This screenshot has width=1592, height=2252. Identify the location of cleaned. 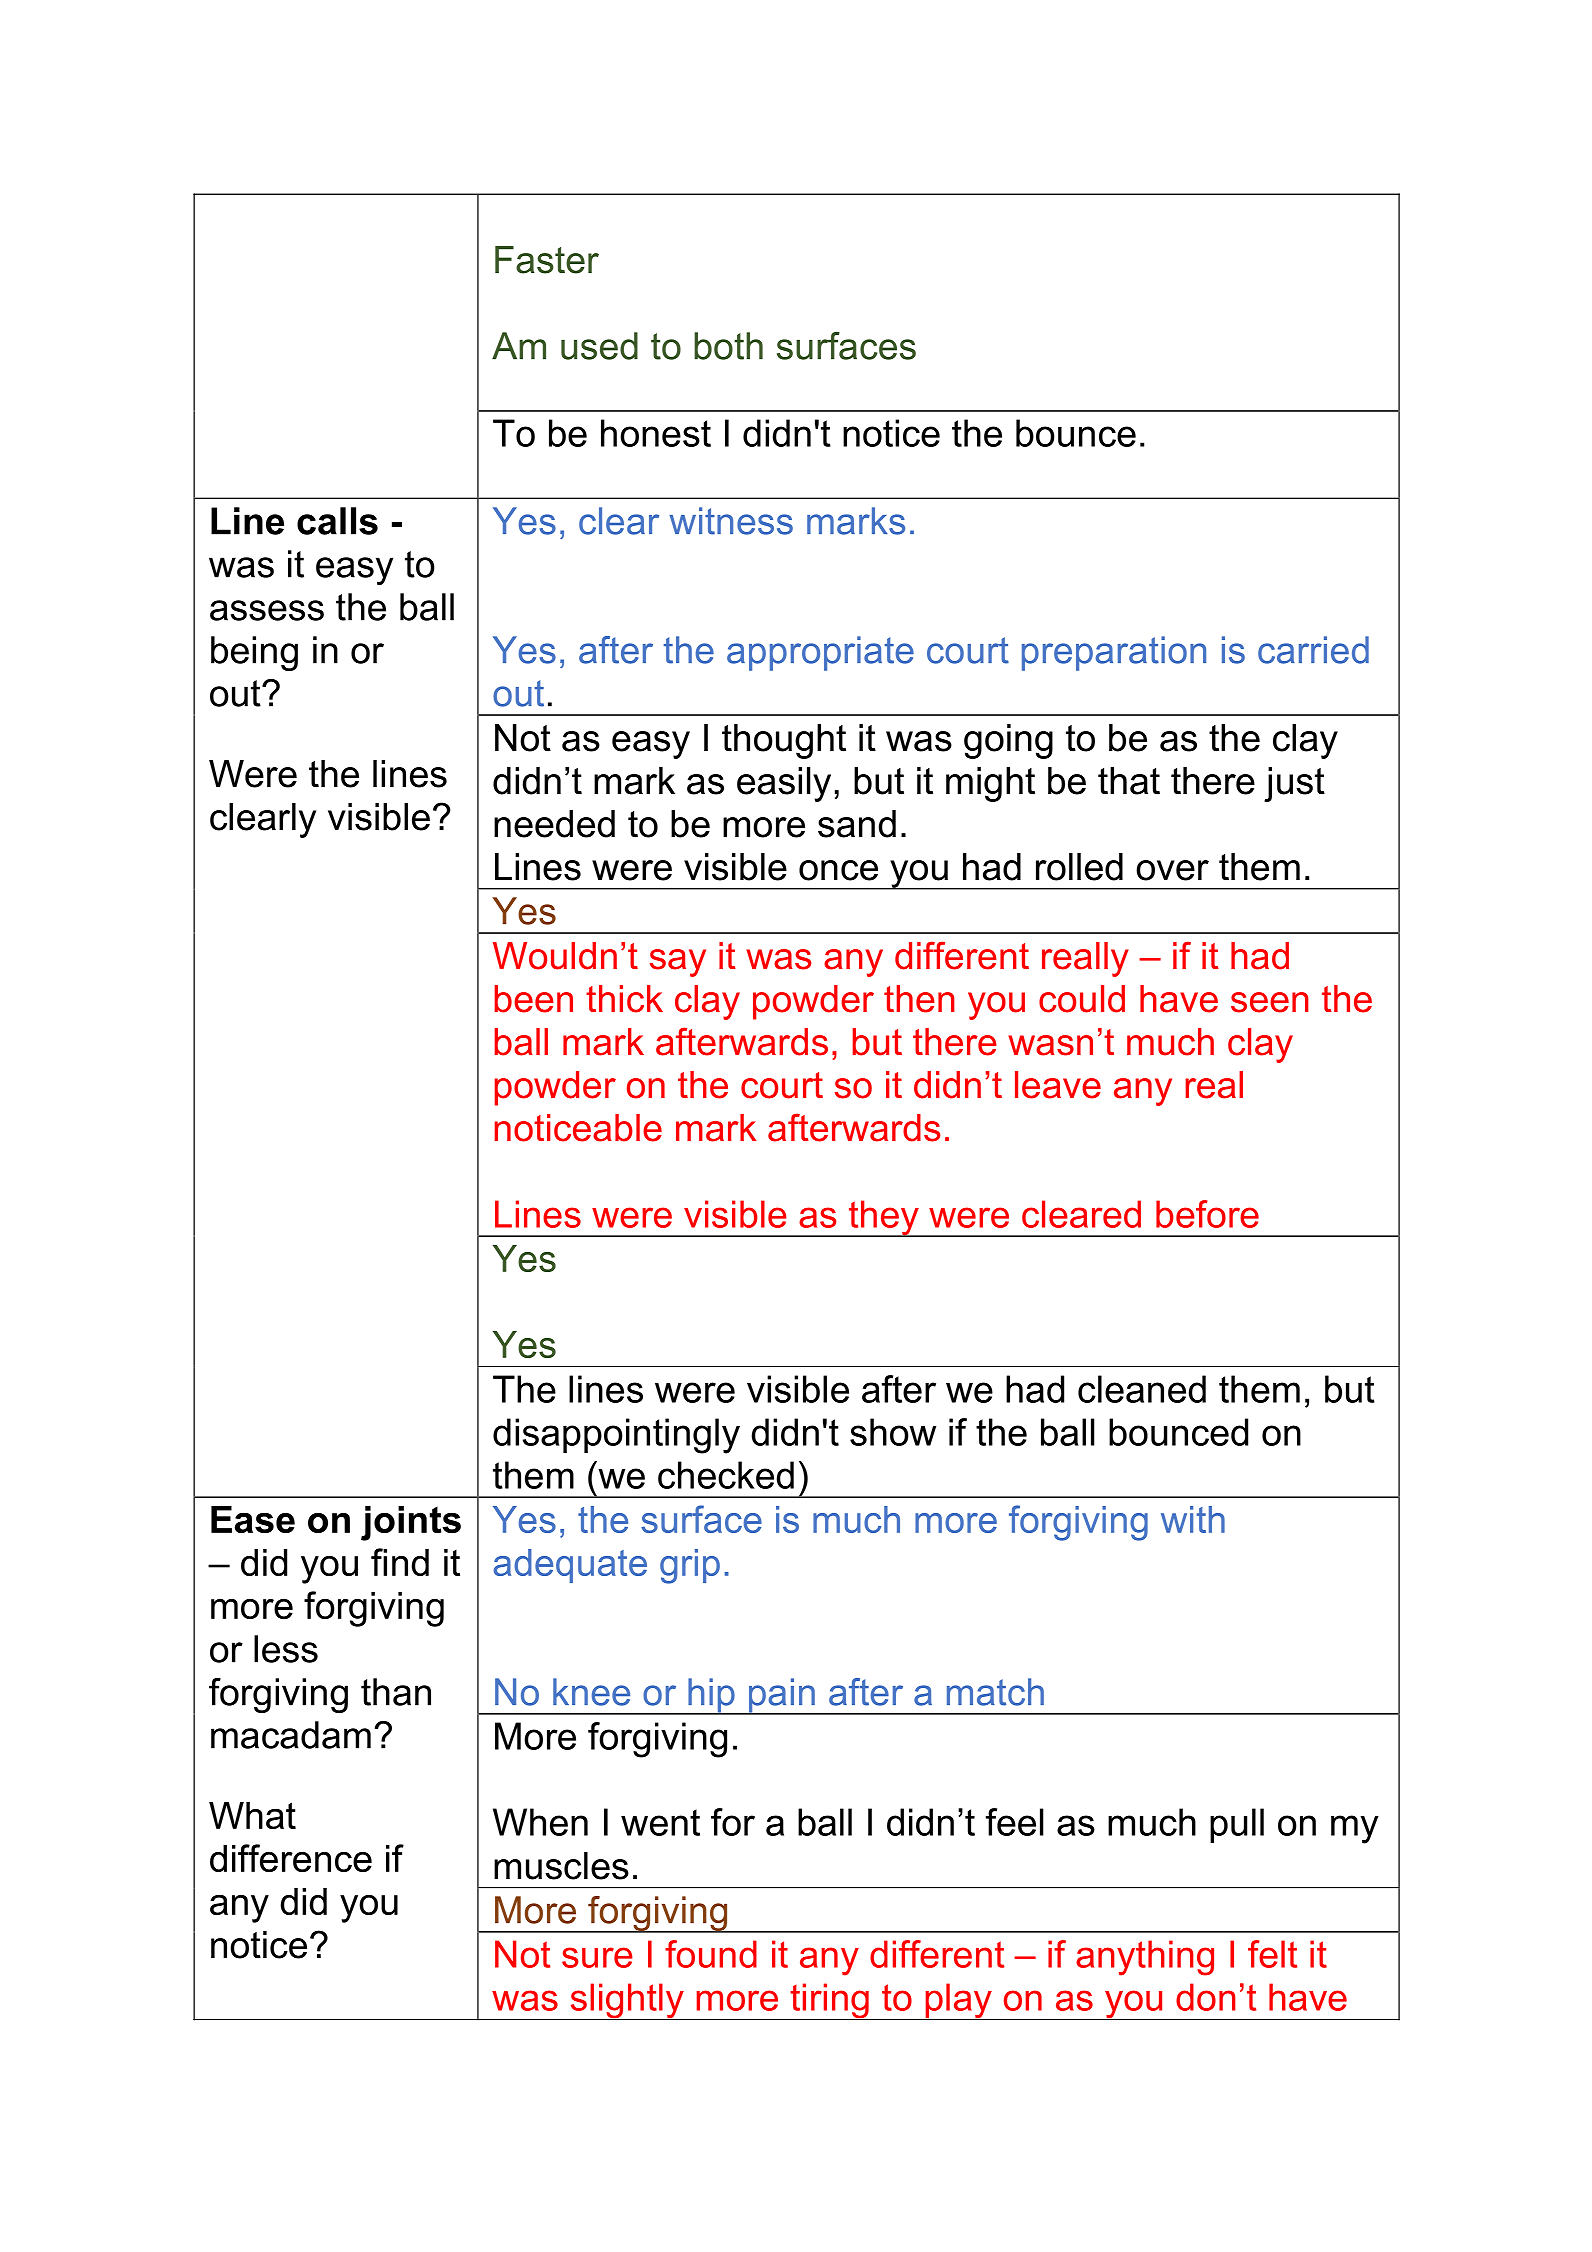
(1142, 1389).
